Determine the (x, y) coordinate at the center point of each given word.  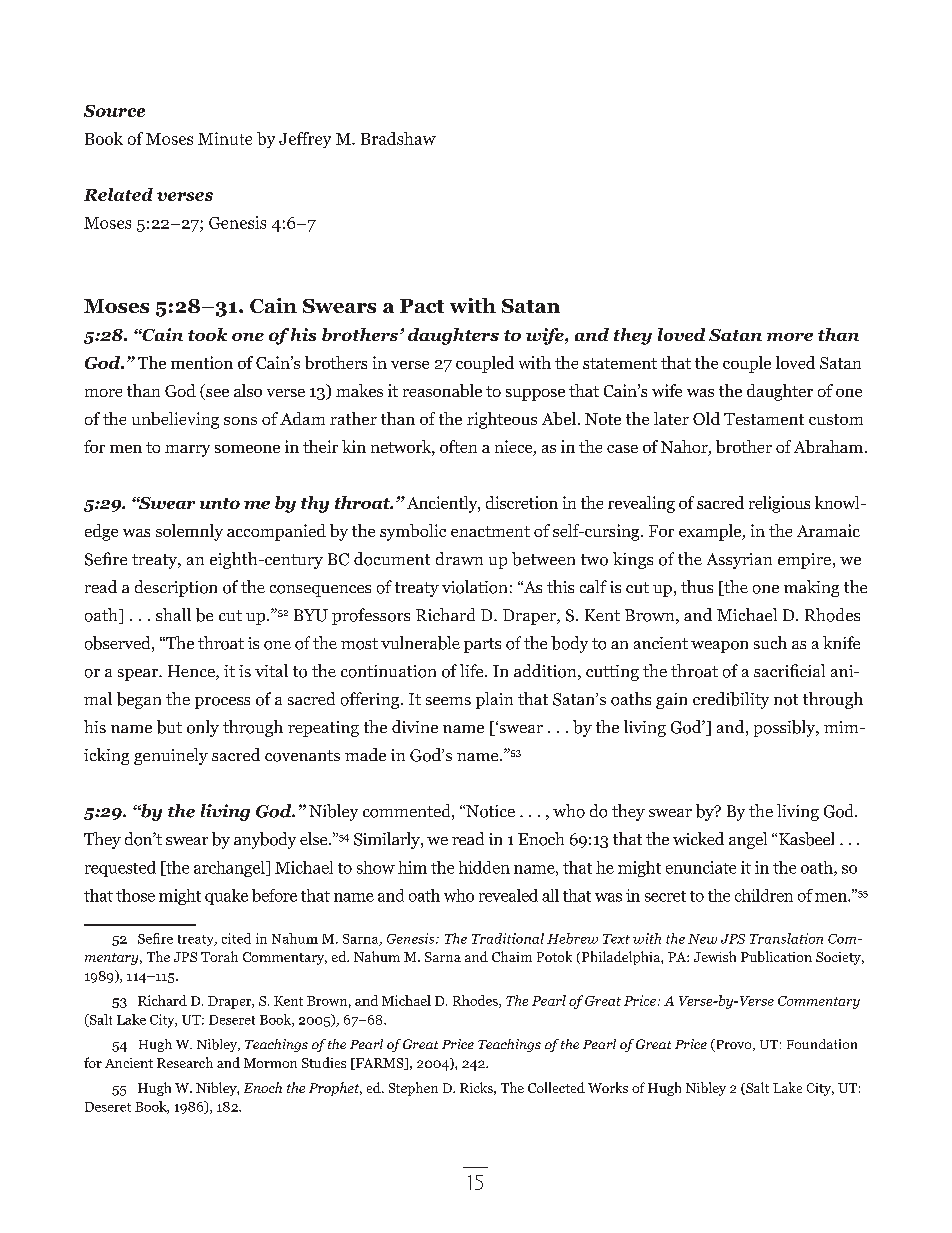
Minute (225, 138)
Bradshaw (398, 138)
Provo (734, 1045)
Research (185, 1062)
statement (620, 363)
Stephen (413, 1089)
